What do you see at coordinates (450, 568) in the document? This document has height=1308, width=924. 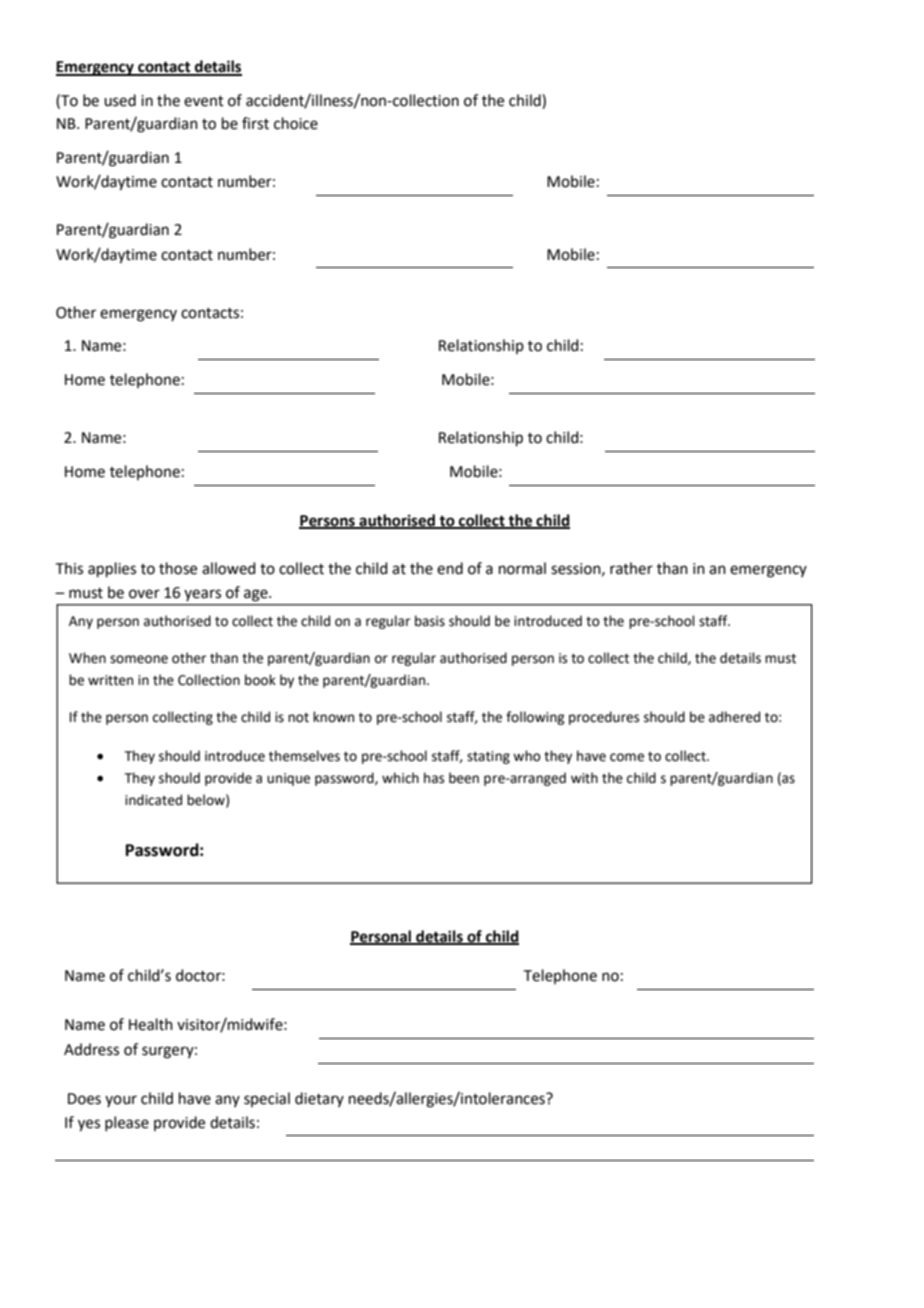 I see `end` at bounding box center [450, 568].
